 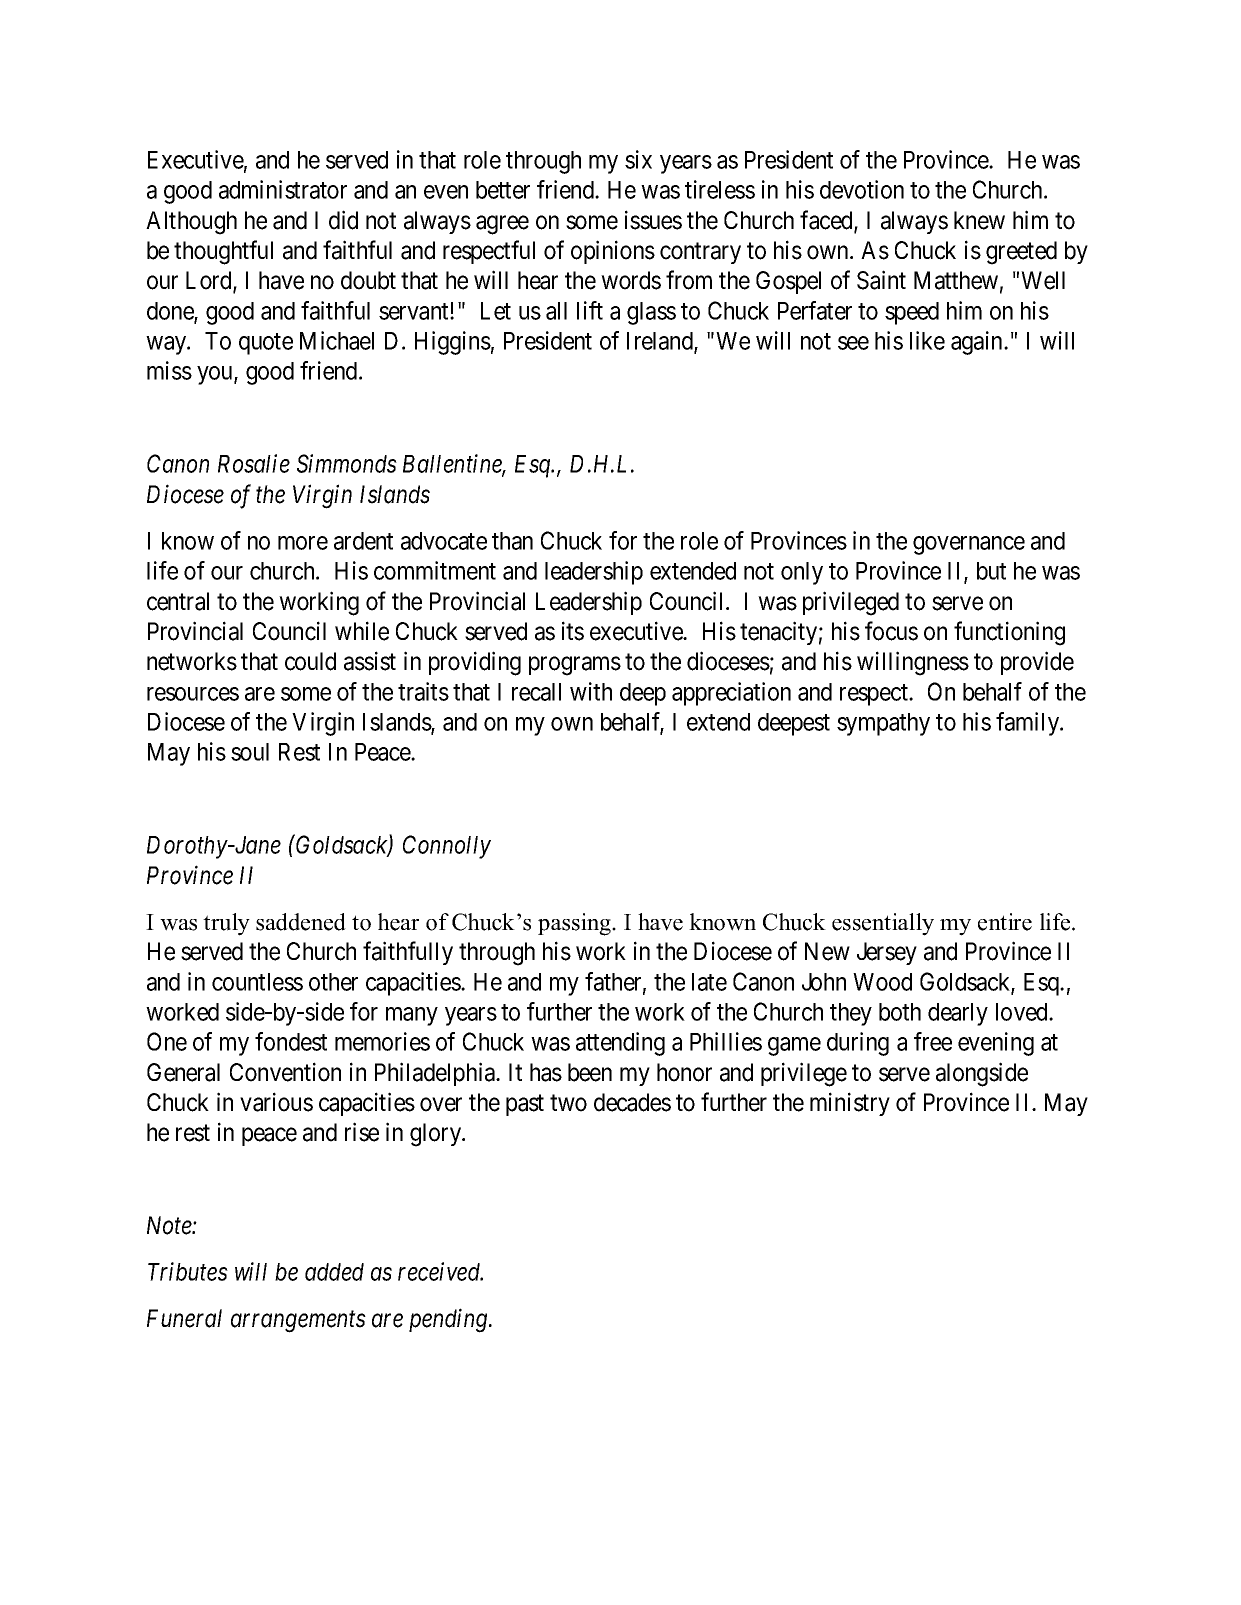 What do you see at coordinates (283, 189) in the page?
I see `administrator` at bounding box center [283, 189].
